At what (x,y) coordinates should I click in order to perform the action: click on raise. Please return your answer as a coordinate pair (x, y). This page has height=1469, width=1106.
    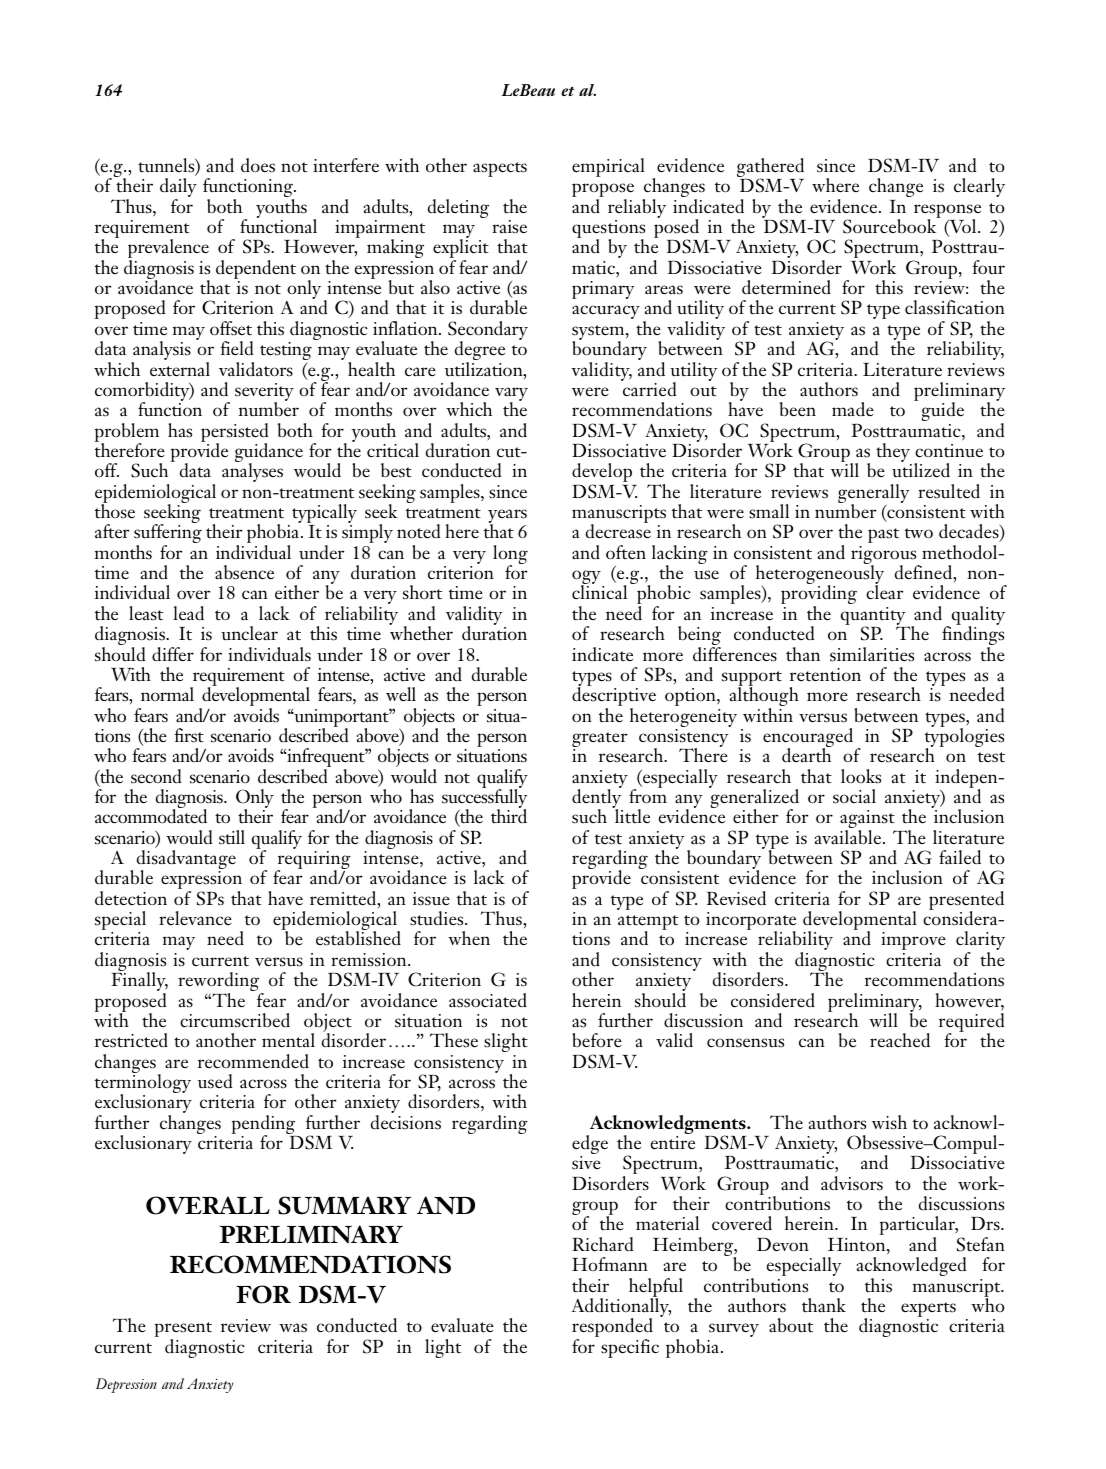
    Looking at the image, I should click on (509, 227).
